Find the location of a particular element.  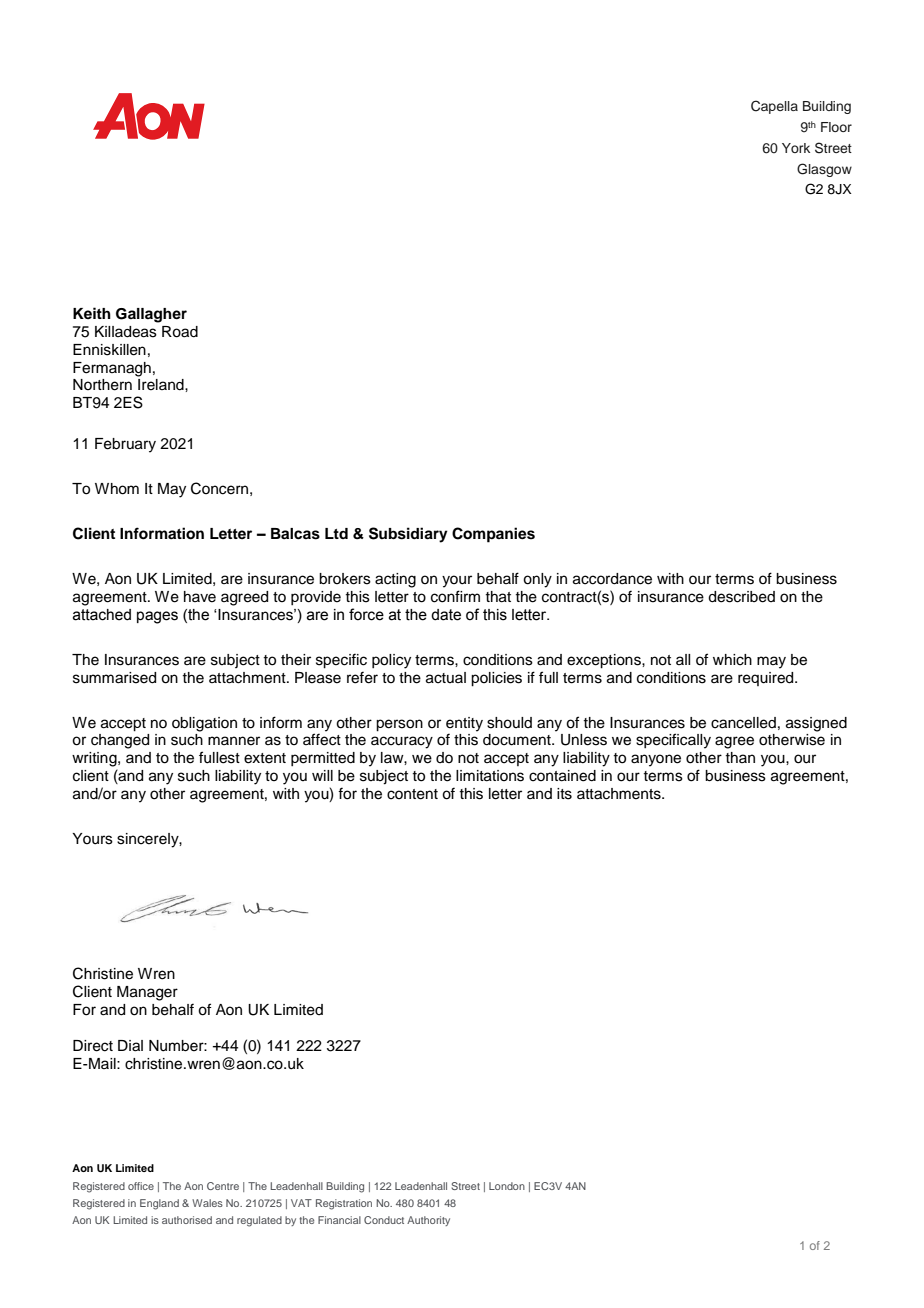

Manager is located at coordinates (147, 993).
